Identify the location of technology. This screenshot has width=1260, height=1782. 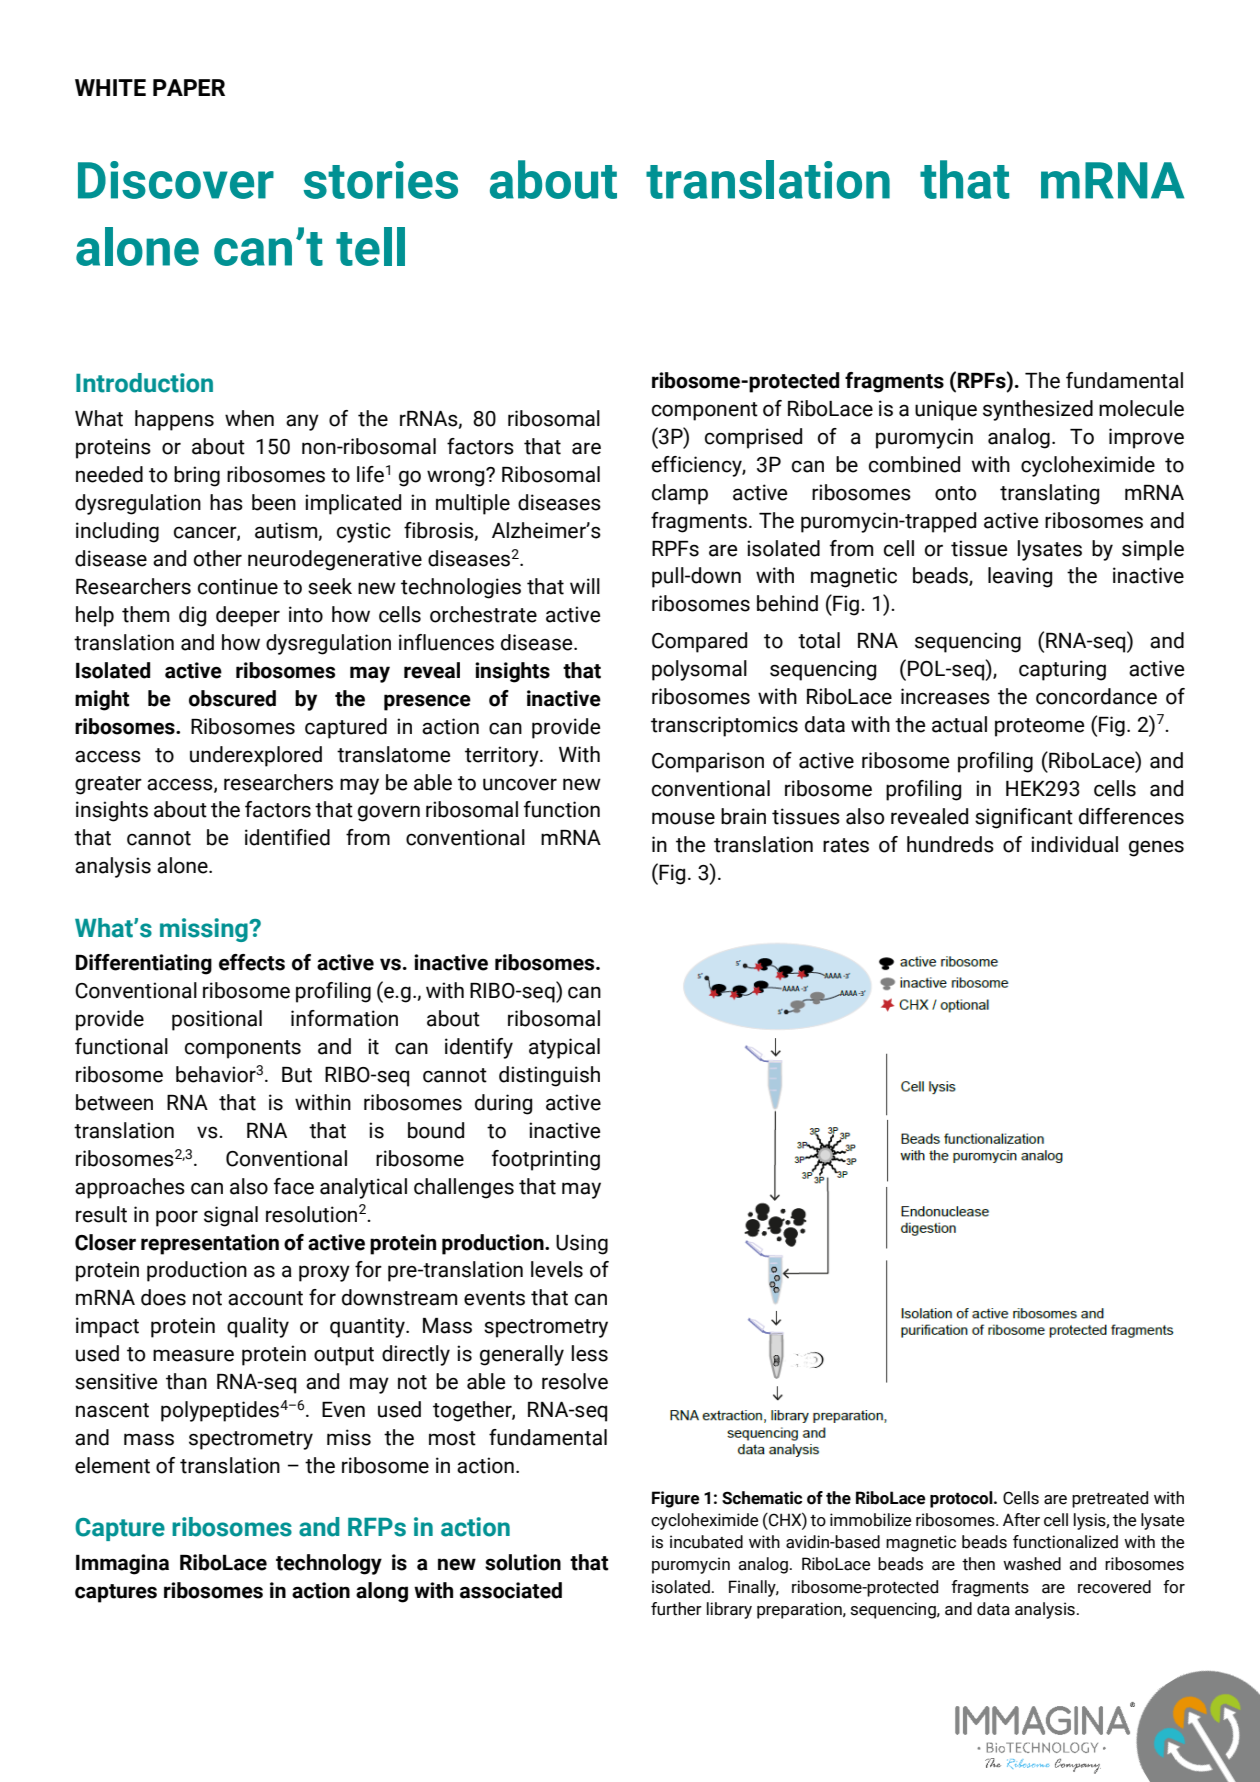
(329, 1564).
